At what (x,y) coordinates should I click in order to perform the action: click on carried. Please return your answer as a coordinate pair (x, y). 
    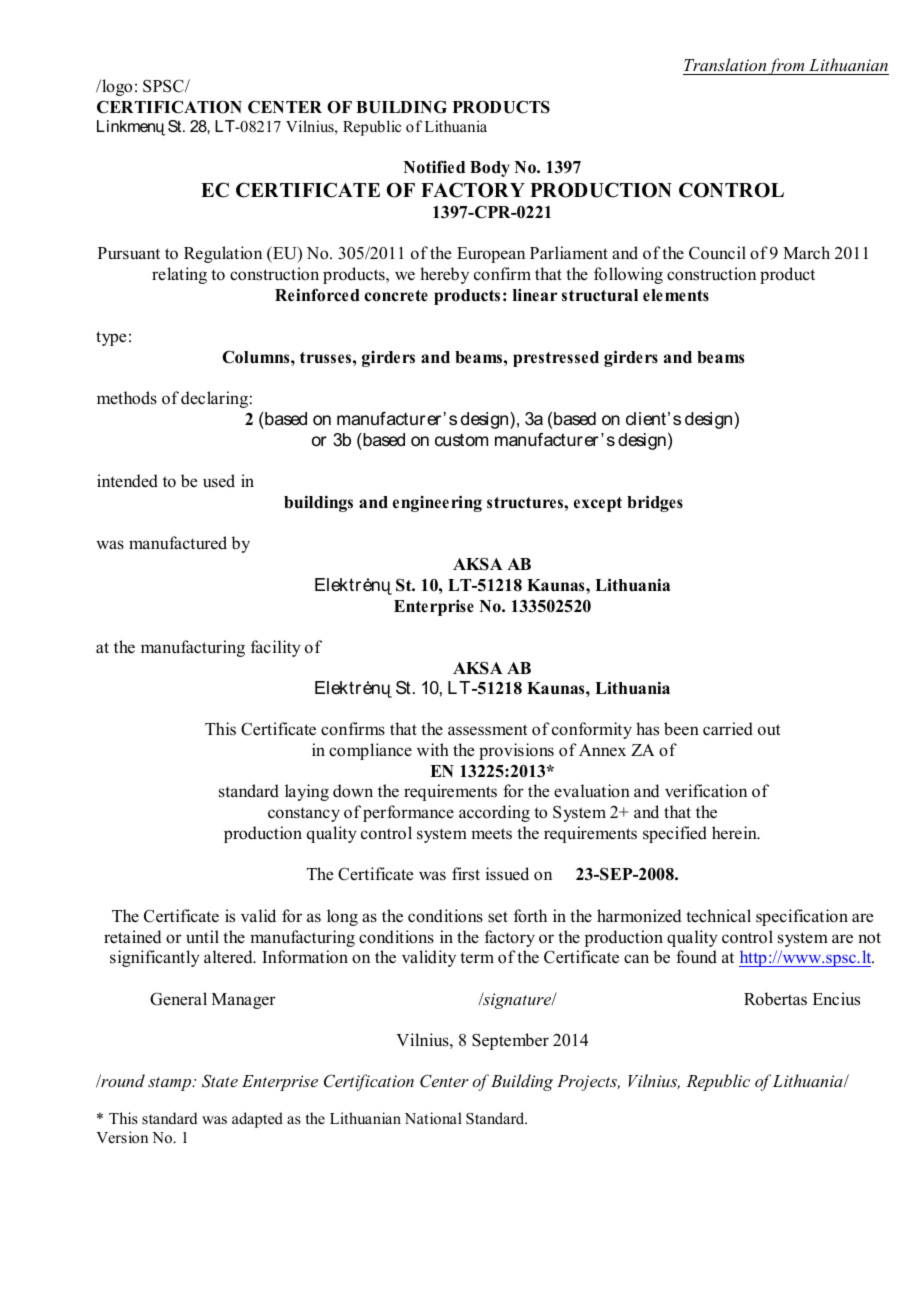
    Looking at the image, I should click on (728, 729).
